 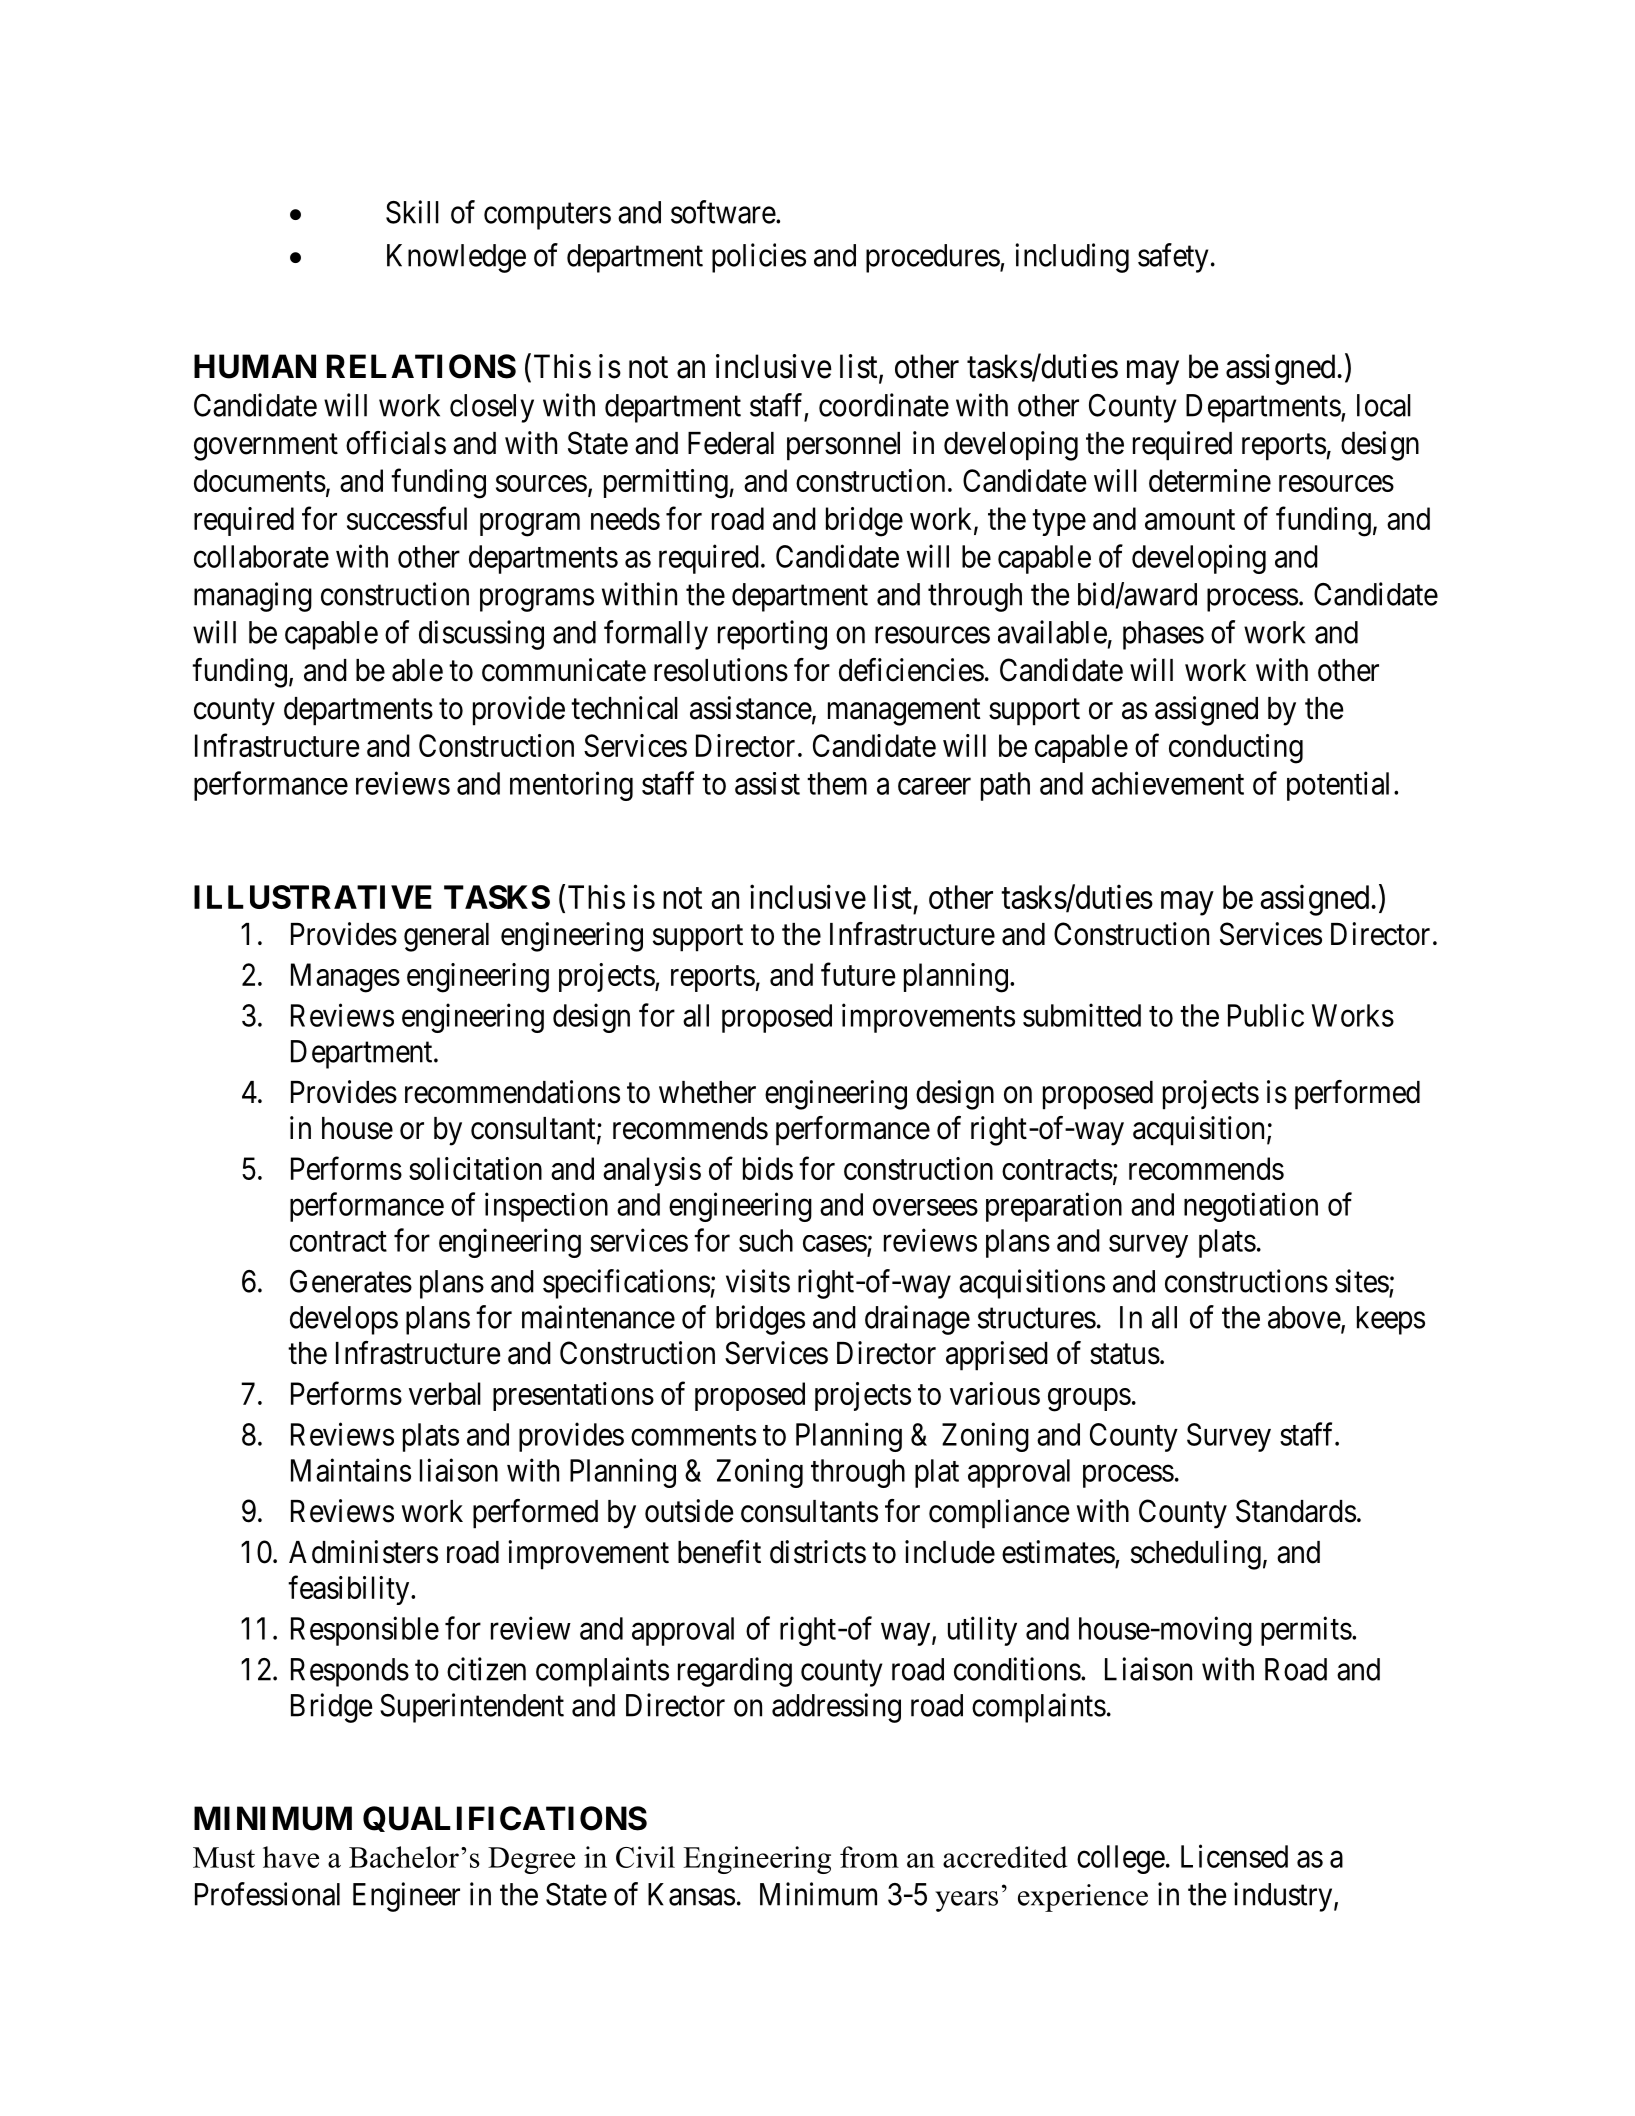 I want to click on Public, so click(x=1266, y=1015).
